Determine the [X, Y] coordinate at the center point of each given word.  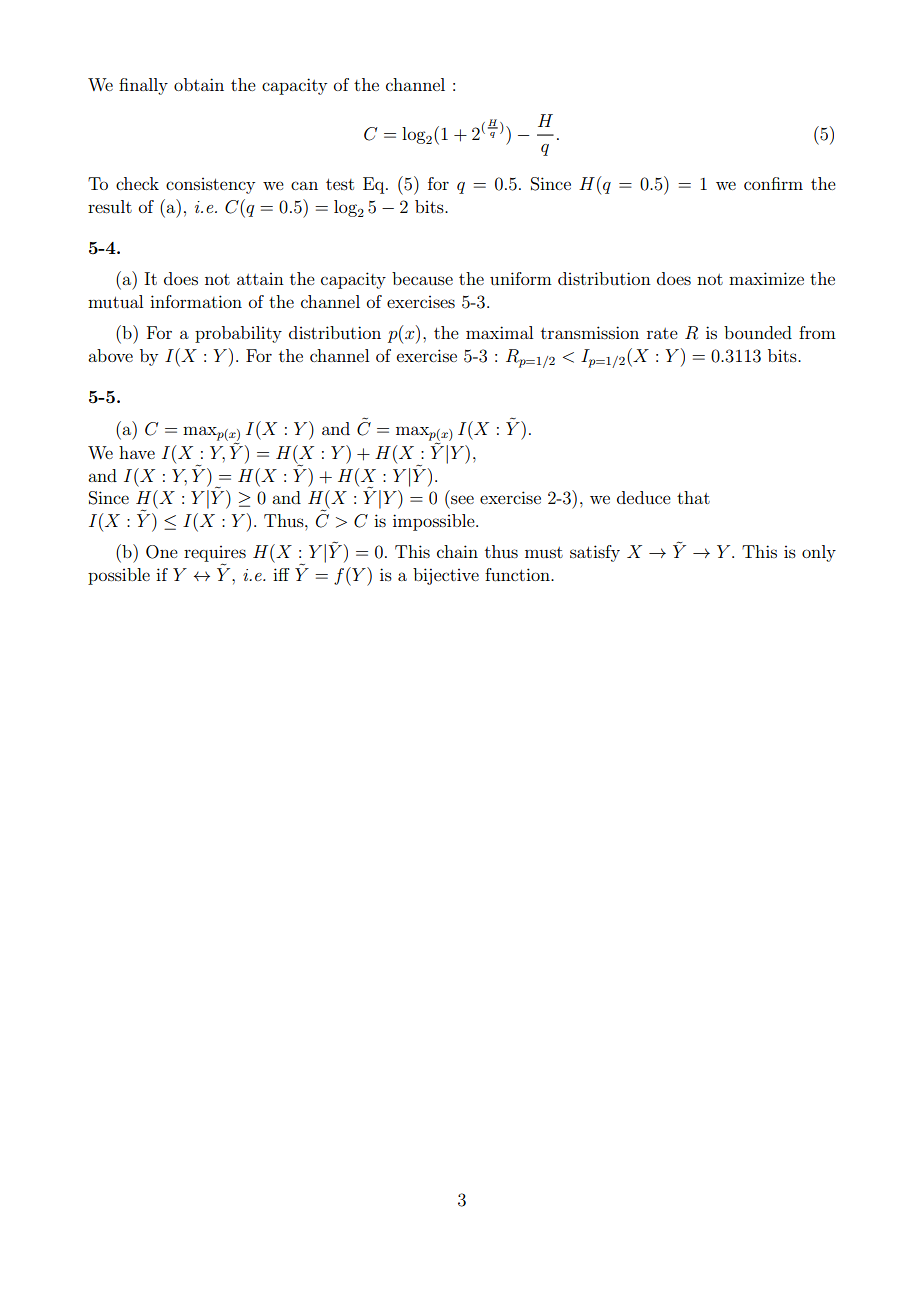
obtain [199, 84]
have [137, 452]
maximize [766, 278]
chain [457, 551]
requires [215, 555]
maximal [499, 332]
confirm [773, 183]
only [819, 553]
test [340, 184]
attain [260, 279]
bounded [758, 332]
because [422, 278]
